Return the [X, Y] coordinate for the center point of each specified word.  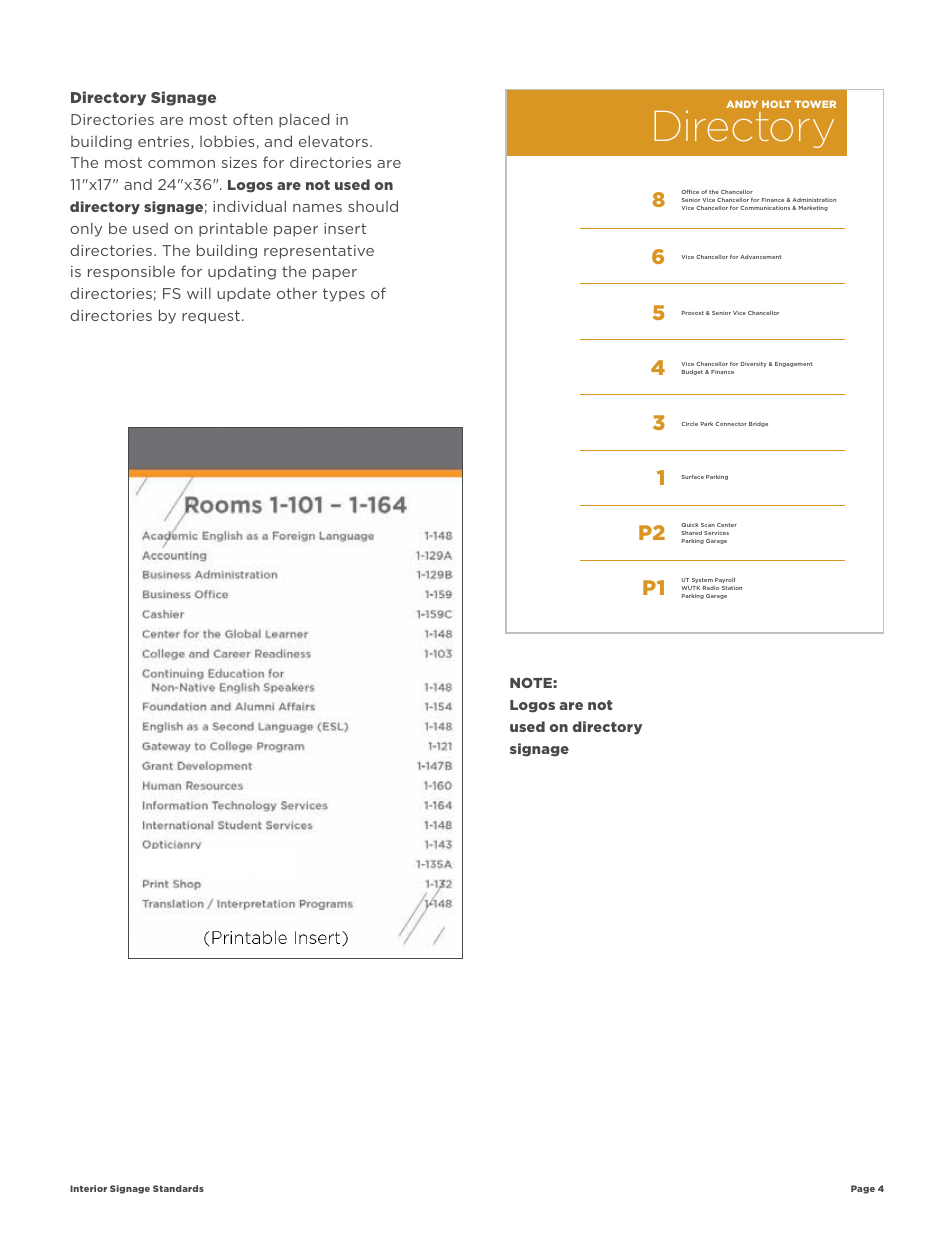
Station [732, 588]
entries [165, 142]
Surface [693, 477]
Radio [711, 588]
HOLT [776, 104]
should [373, 206]
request [211, 317]
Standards [178, 1188]
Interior [88, 1188]
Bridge [758, 424]
